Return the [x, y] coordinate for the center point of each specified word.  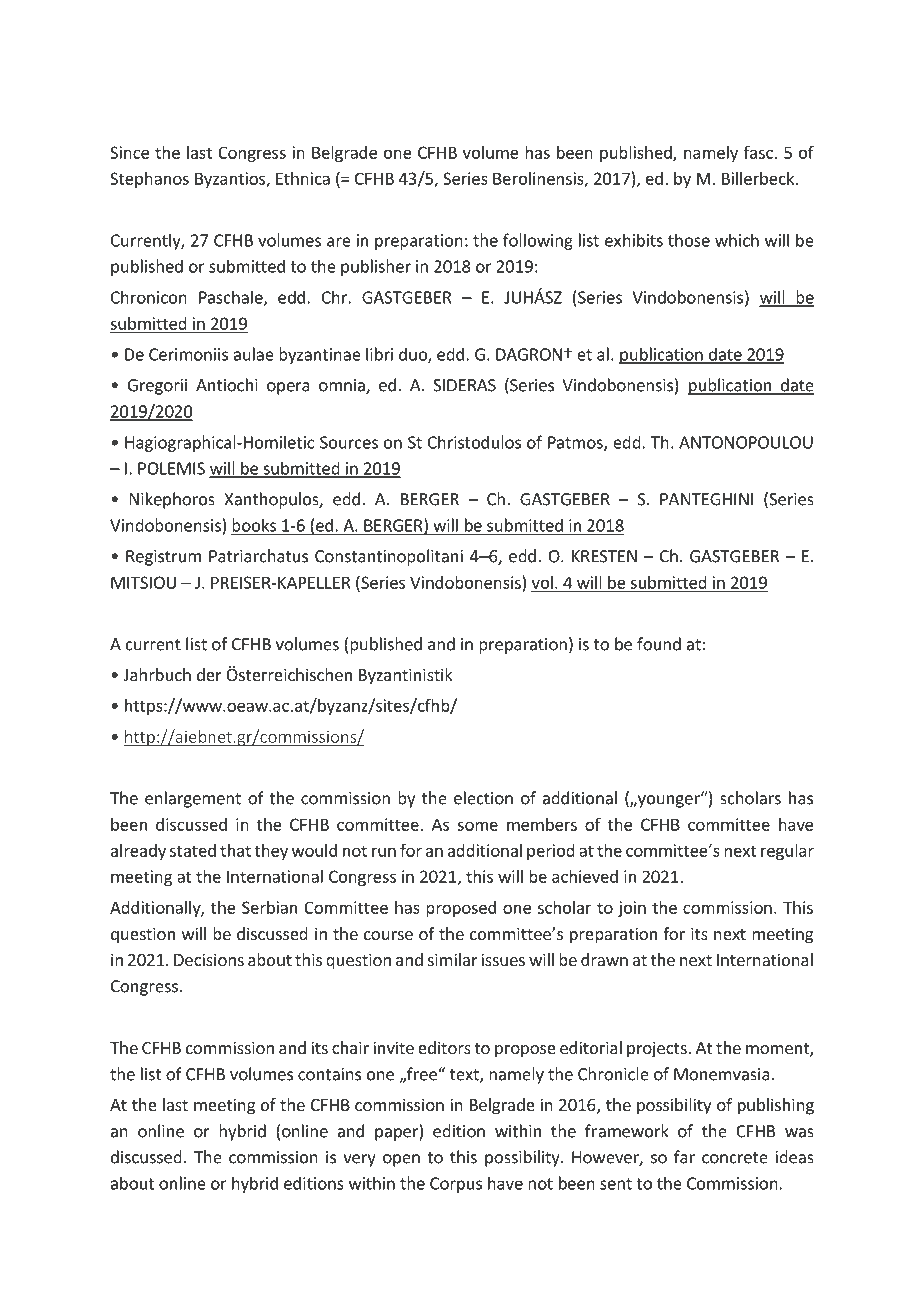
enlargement [193, 799]
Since [129, 152]
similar [453, 959]
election [483, 798]
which [737, 240]
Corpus [456, 1185]
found [659, 644]
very [359, 1160]
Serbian [269, 907]
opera [288, 388]
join [632, 909]
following [538, 241]
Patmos [576, 443]
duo [414, 355]
